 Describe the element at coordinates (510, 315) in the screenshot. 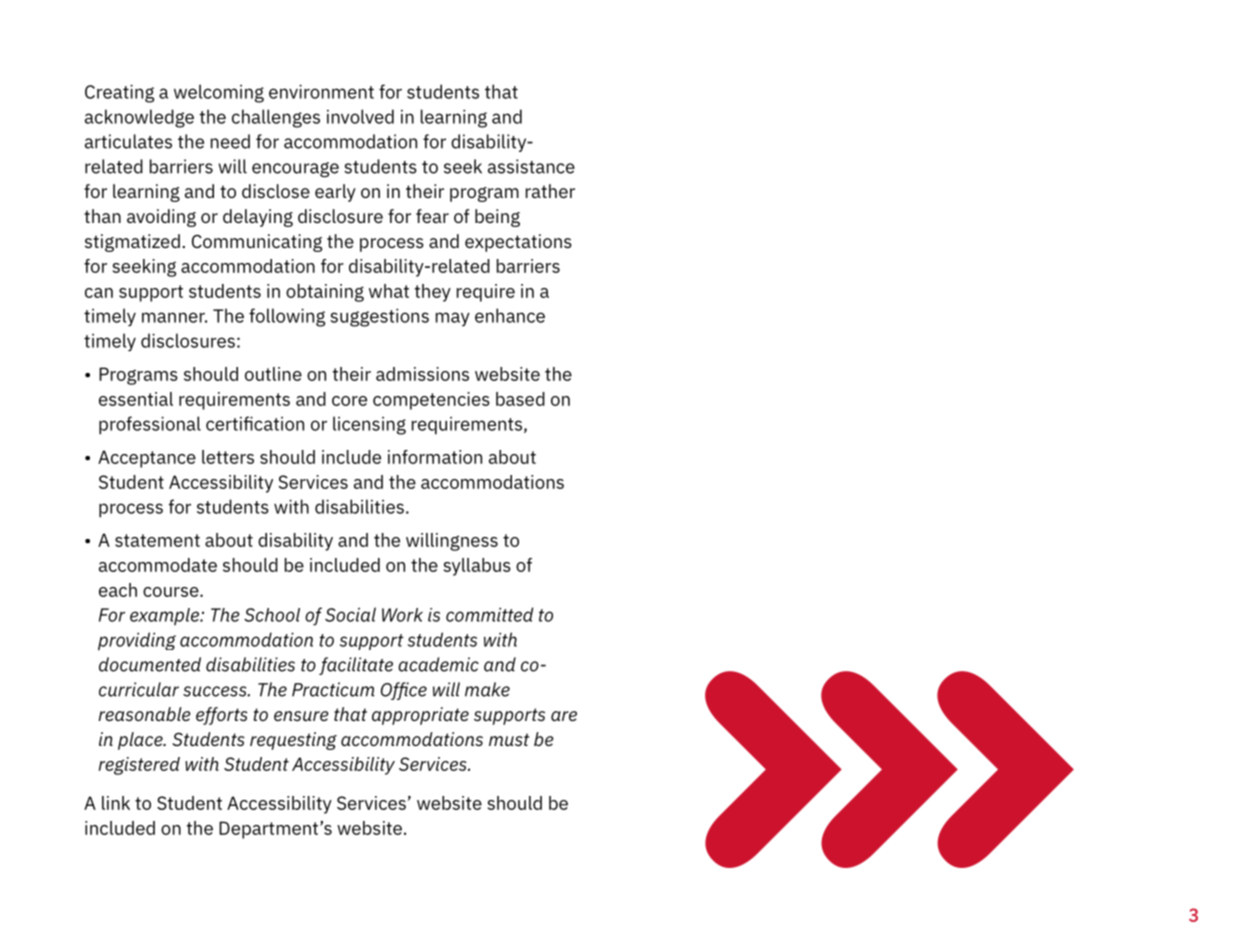

I see `enhance` at that location.
